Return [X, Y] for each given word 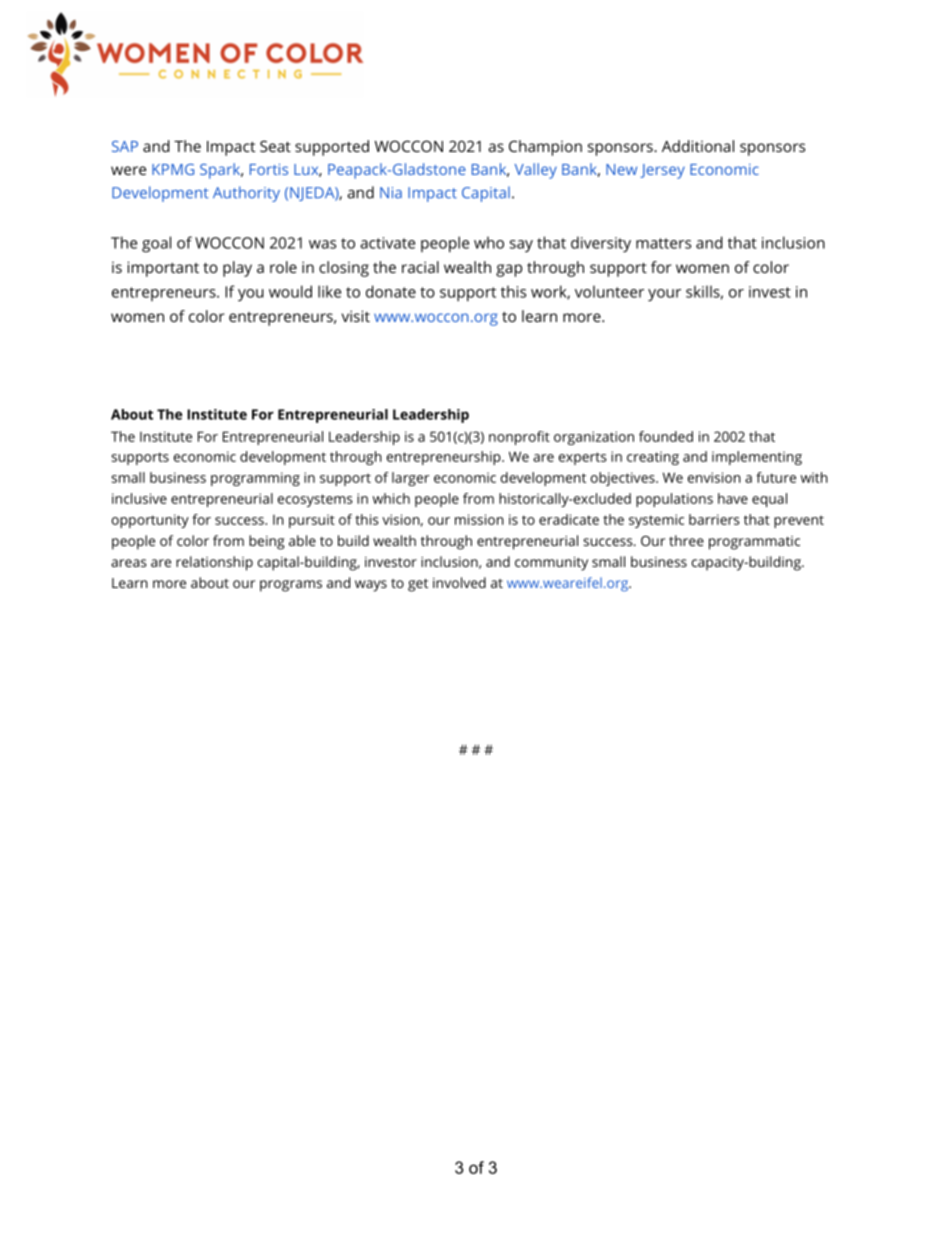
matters [663, 243]
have [733, 498]
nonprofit [519, 438]
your [664, 295]
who [489, 242]
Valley [536, 171]
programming [255, 479]
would [290, 291]
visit [356, 316]
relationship [214, 563]
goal [156, 244]
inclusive [139, 498]
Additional [698, 146]
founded [666, 436]
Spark [221, 171]
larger [410, 479]
